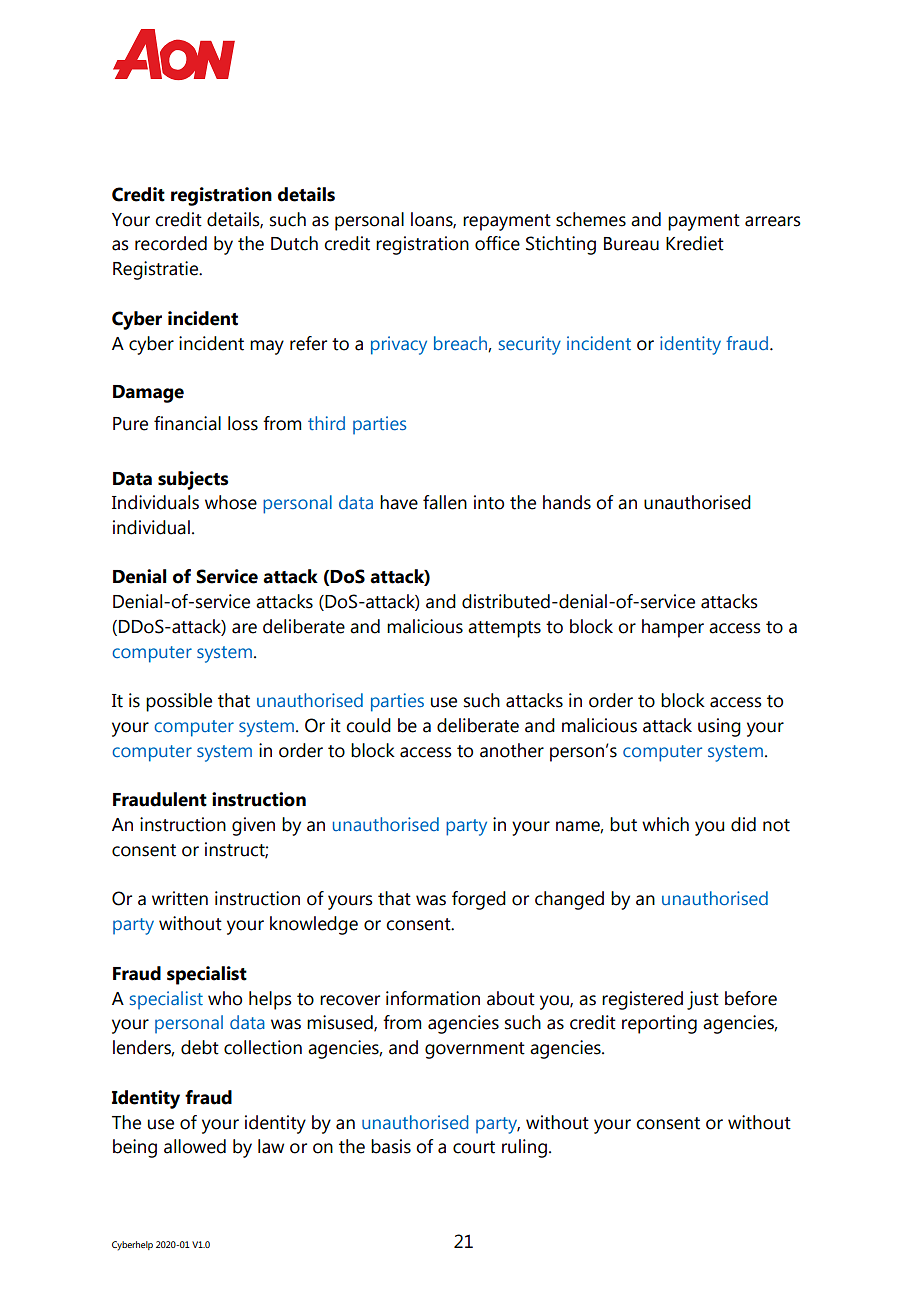  I want to click on Bureau, so click(631, 244).
